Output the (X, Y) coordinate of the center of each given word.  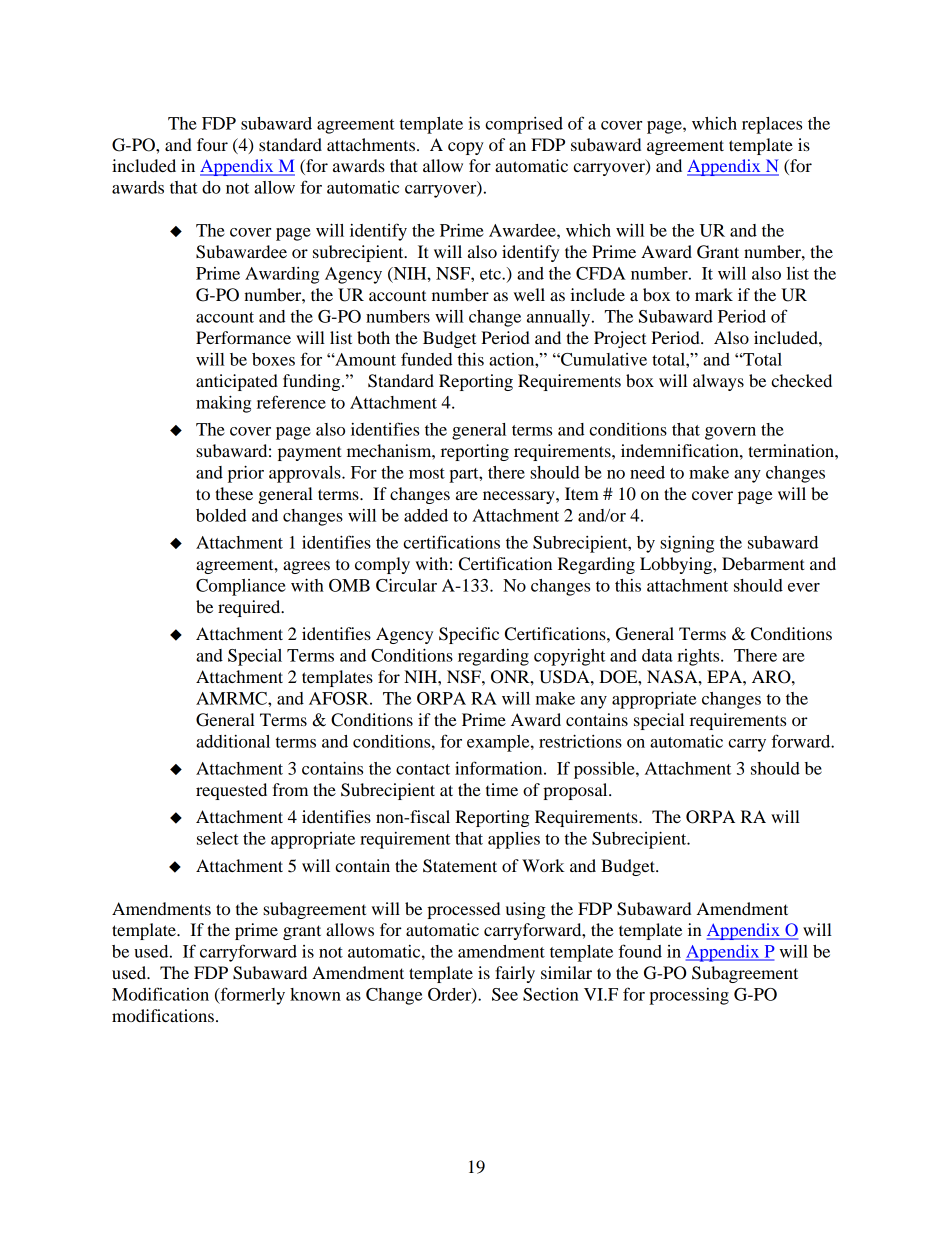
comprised (524, 125)
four (212, 144)
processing (689, 996)
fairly (515, 974)
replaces (772, 125)
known (315, 994)
